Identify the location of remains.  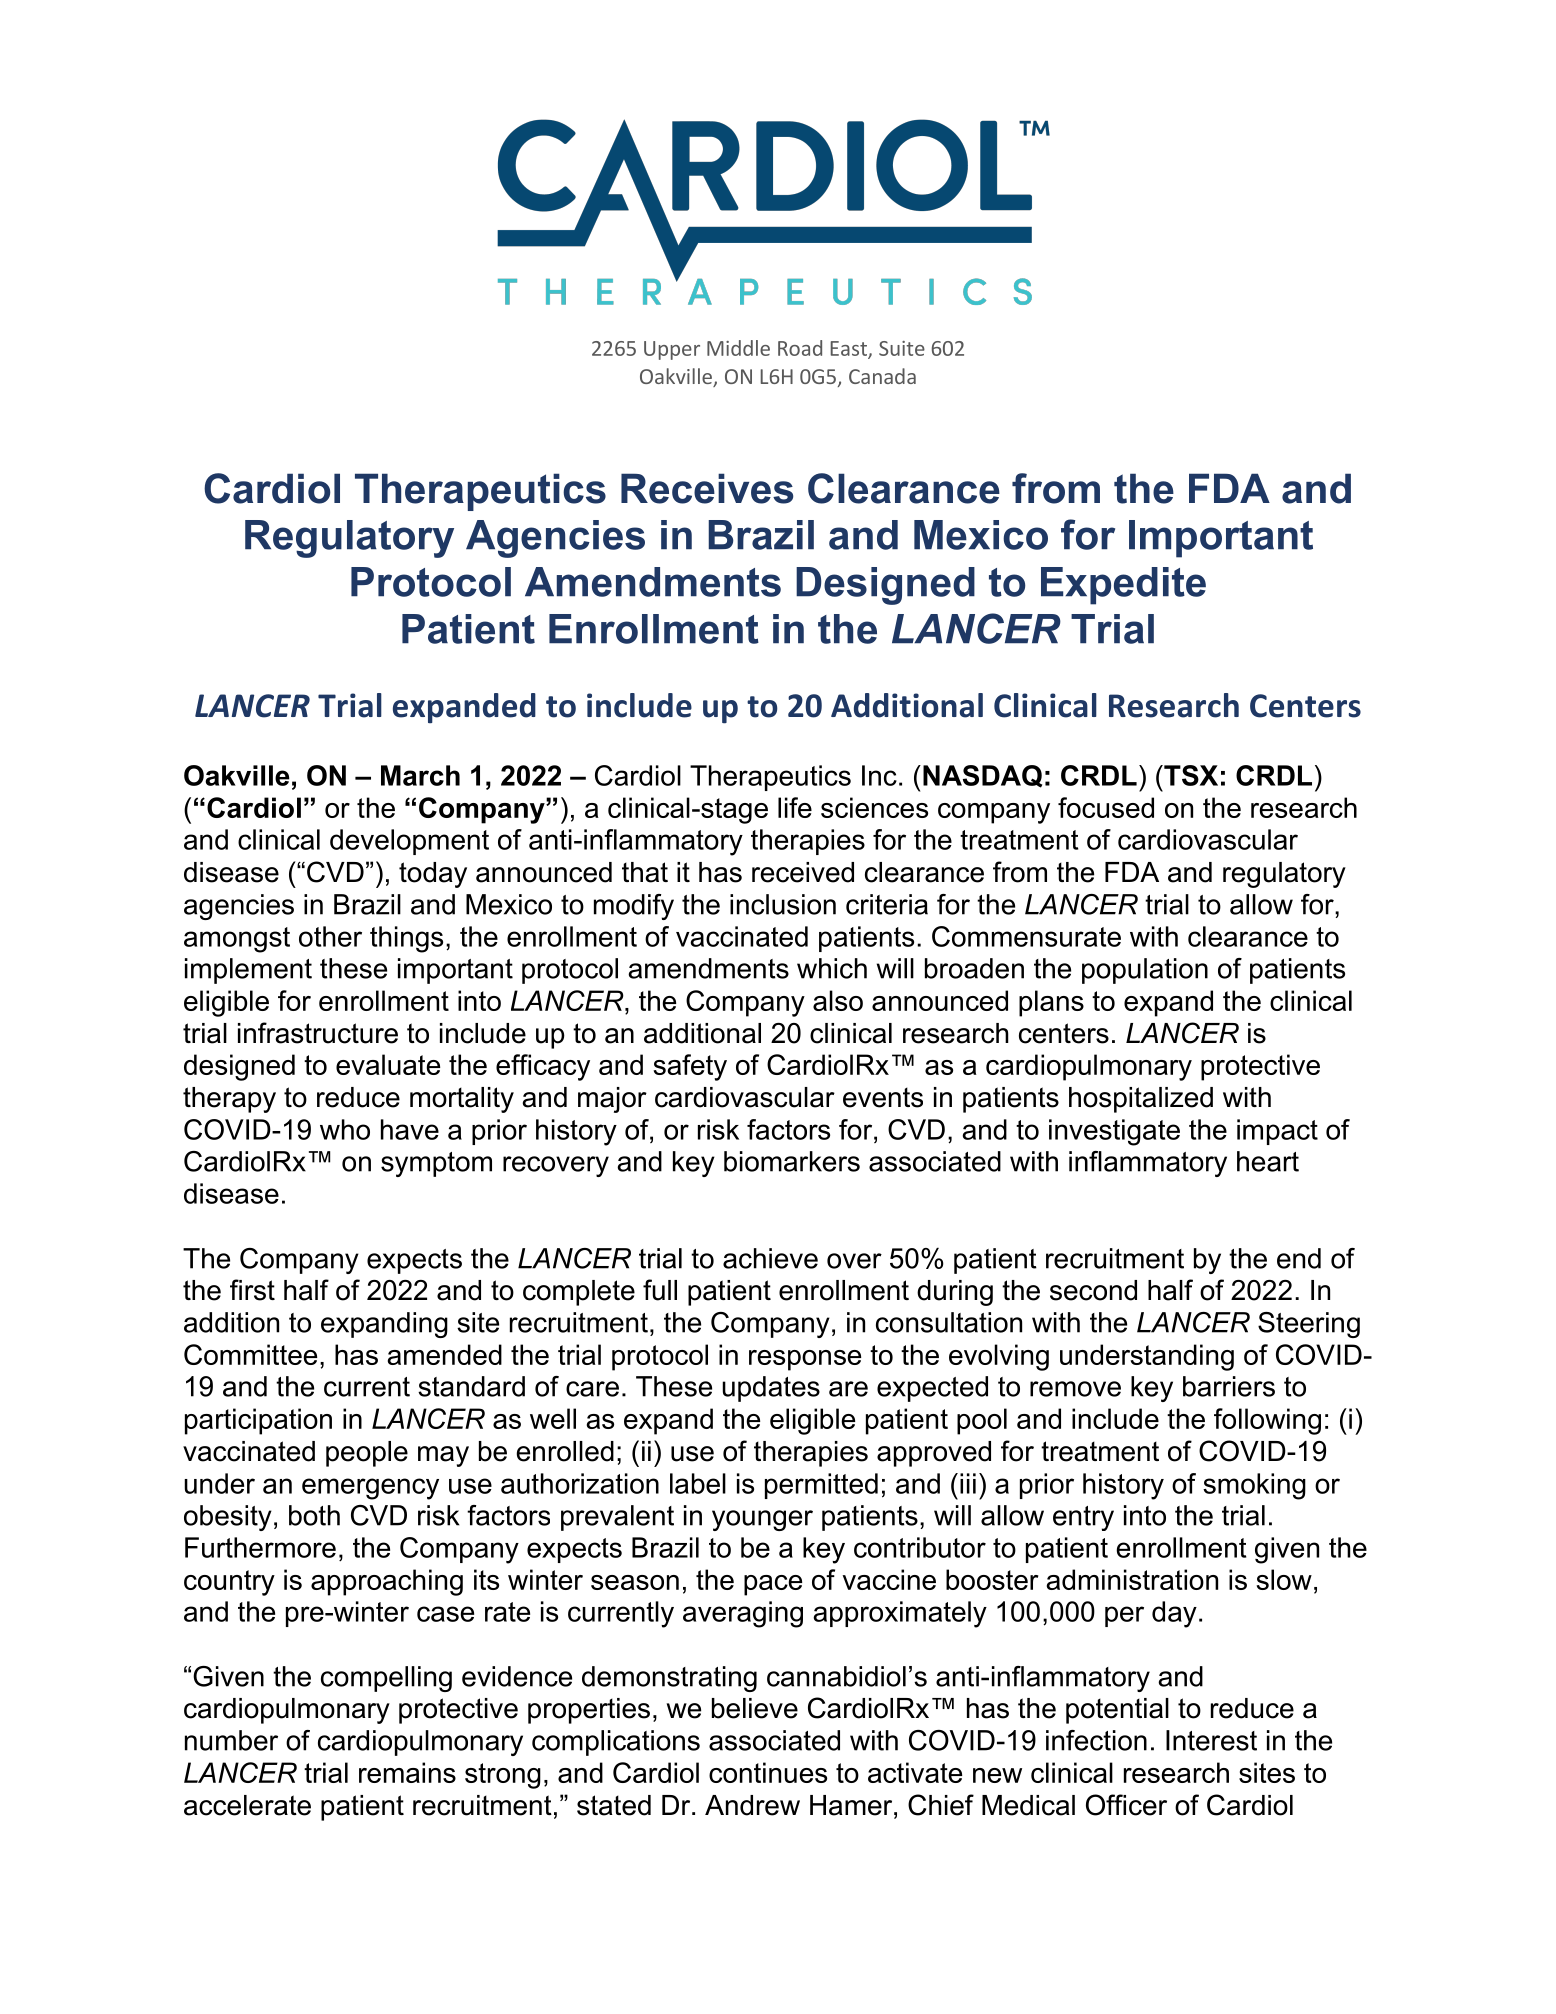
(407, 1772).
